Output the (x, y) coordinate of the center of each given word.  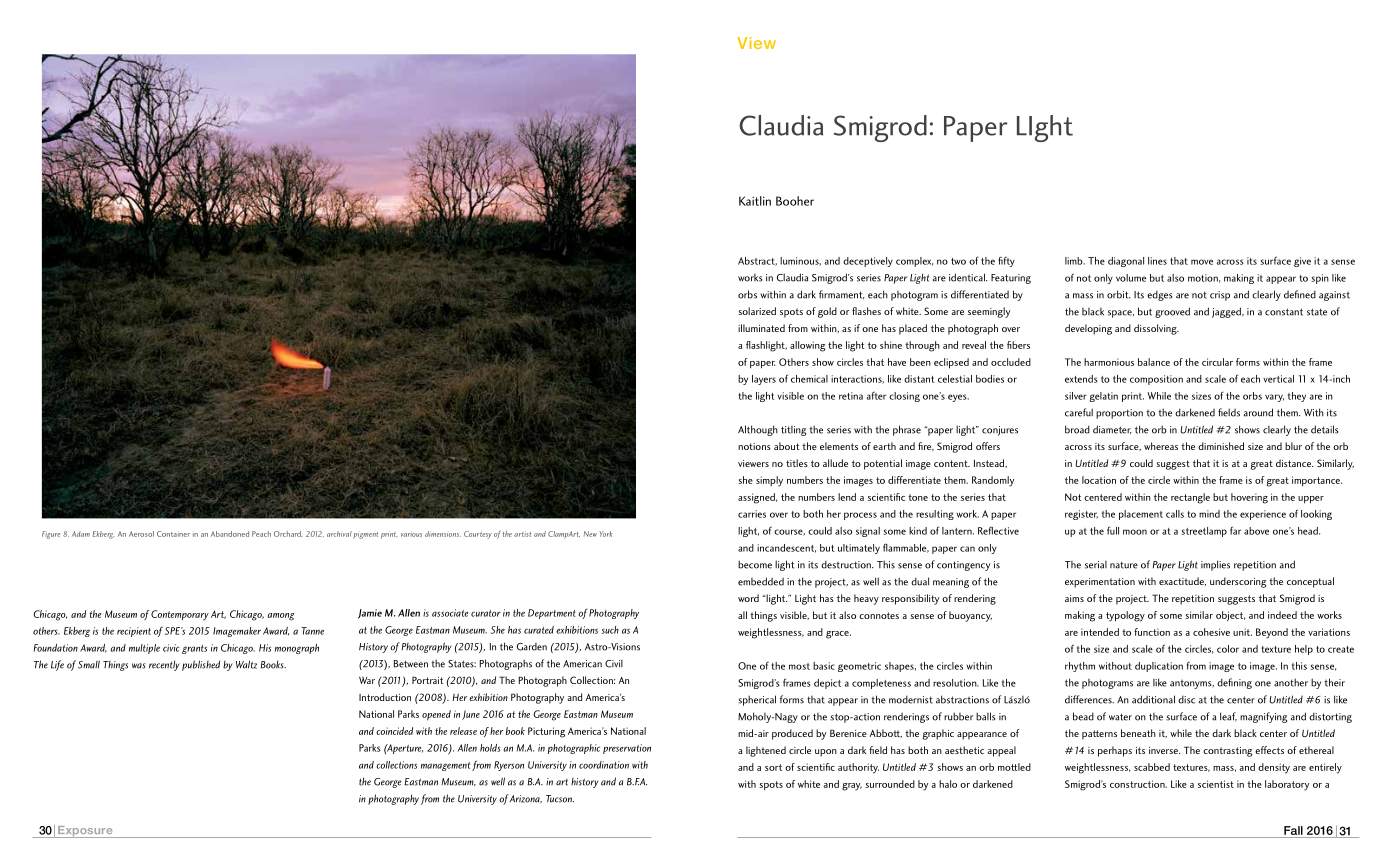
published (201, 665)
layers (764, 380)
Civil (614, 664)
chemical (809, 379)
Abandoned (230, 534)
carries (752, 514)
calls (1175, 514)
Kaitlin (755, 201)
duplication (1159, 667)
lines (1157, 261)
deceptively (868, 262)
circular (1217, 362)
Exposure (85, 832)
